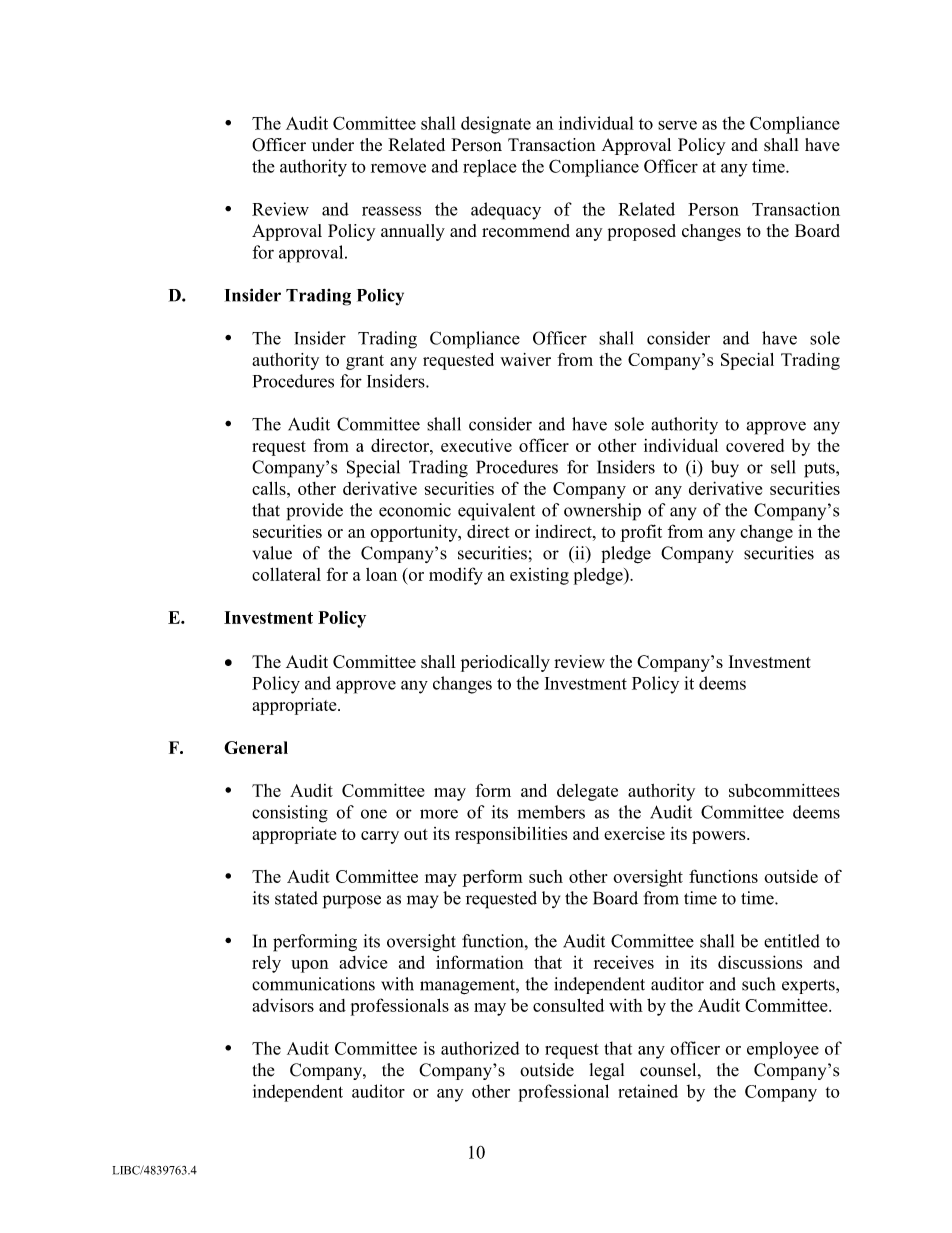  Describe the element at coordinates (641, 533) in the screenshot. I see `profit` at that location.
